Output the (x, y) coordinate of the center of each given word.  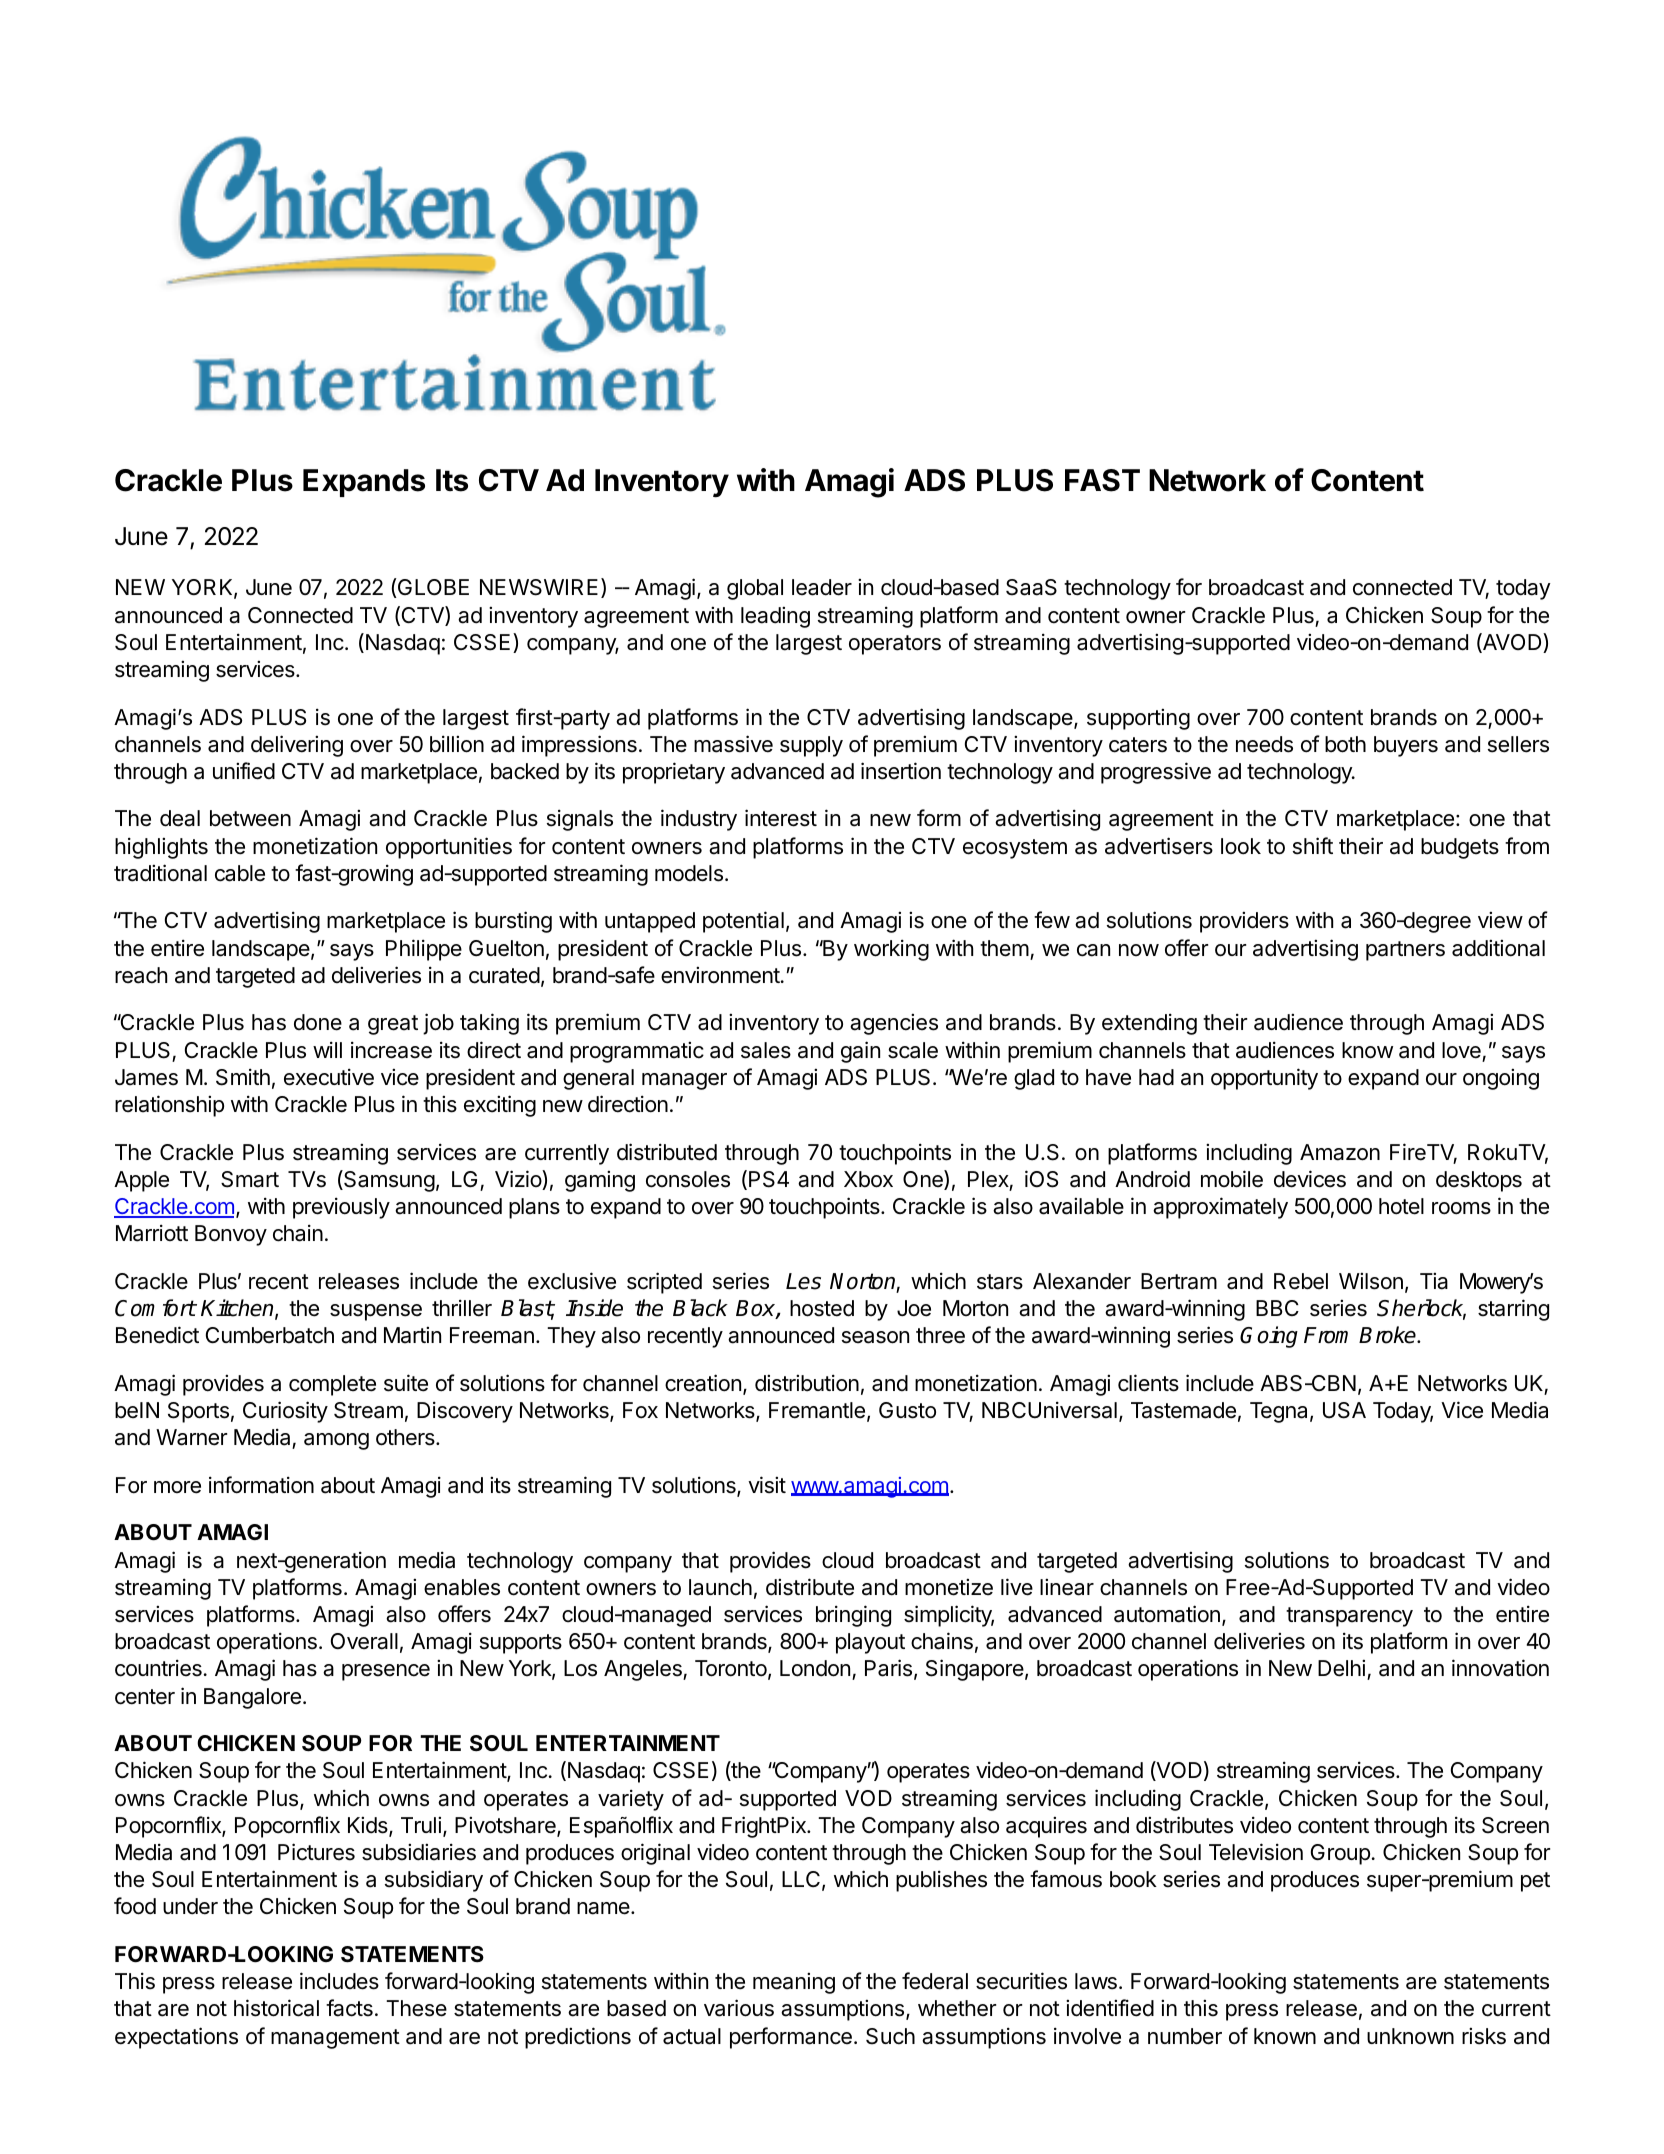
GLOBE (432, 588)
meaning (794, 1983)
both (1345, 744)
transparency (1349, 1617)
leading (775, 617)
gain (860, 1052)
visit (767, 1485)
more (177, 1487)
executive (329, 1077)
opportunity (1264, 1079)
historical (276, 2008)
